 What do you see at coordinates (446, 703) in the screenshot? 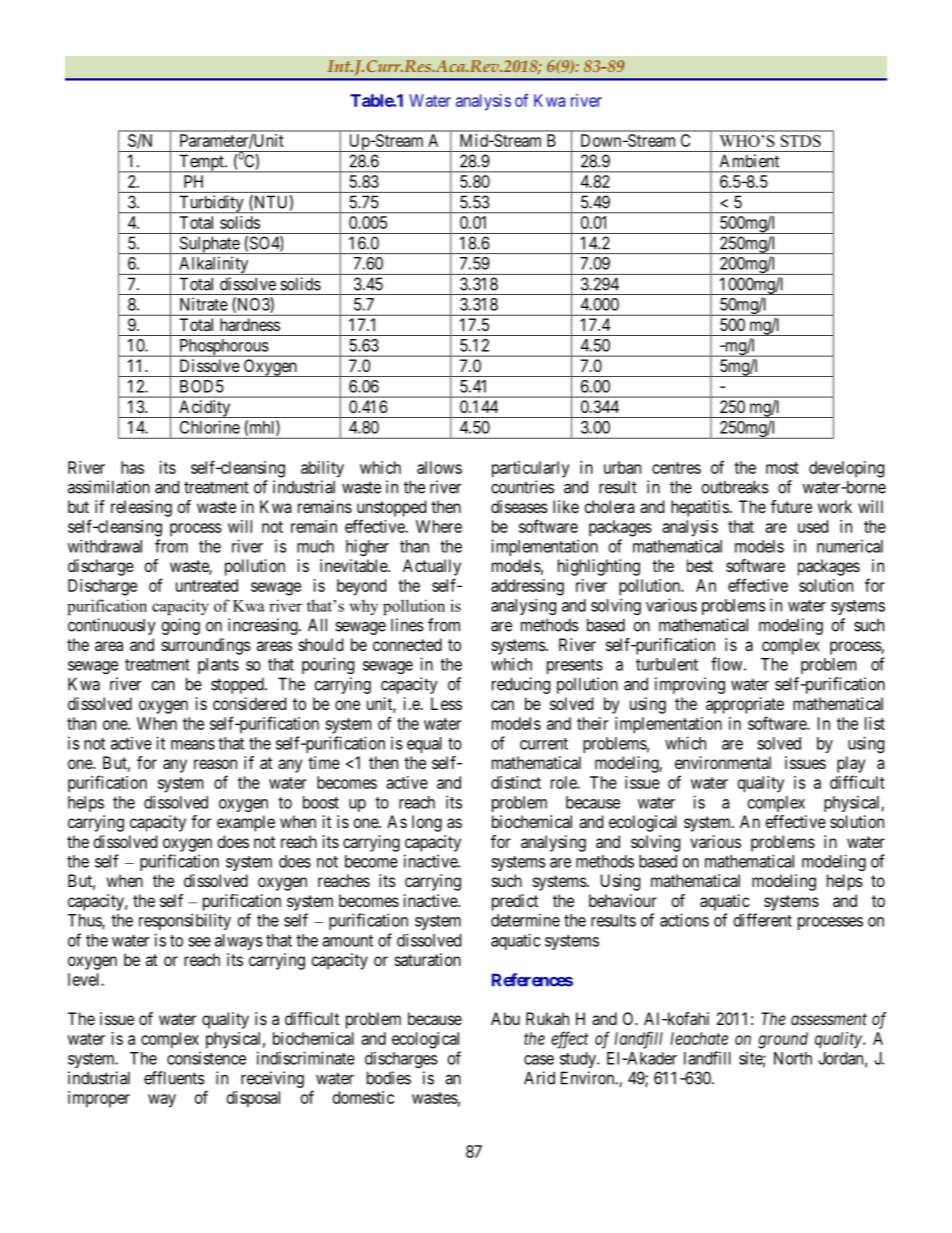
I see `Less` at bounding box center [446, 703].
